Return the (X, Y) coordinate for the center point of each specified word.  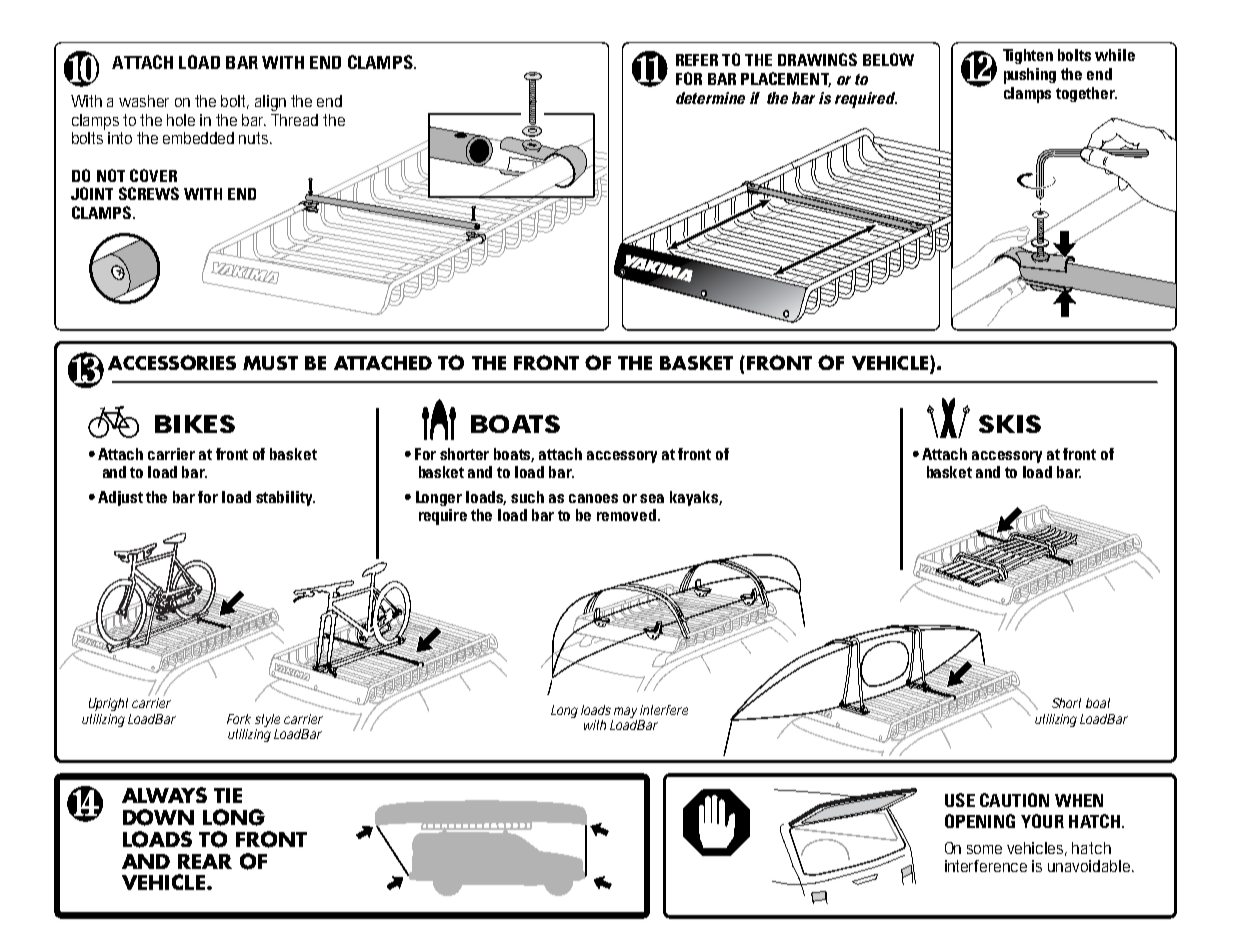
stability (285, 498)
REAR (205, 861)
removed (626, 515)
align (270, 103)
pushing (1030, 76)
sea (652, 498)
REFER (697, 60)
